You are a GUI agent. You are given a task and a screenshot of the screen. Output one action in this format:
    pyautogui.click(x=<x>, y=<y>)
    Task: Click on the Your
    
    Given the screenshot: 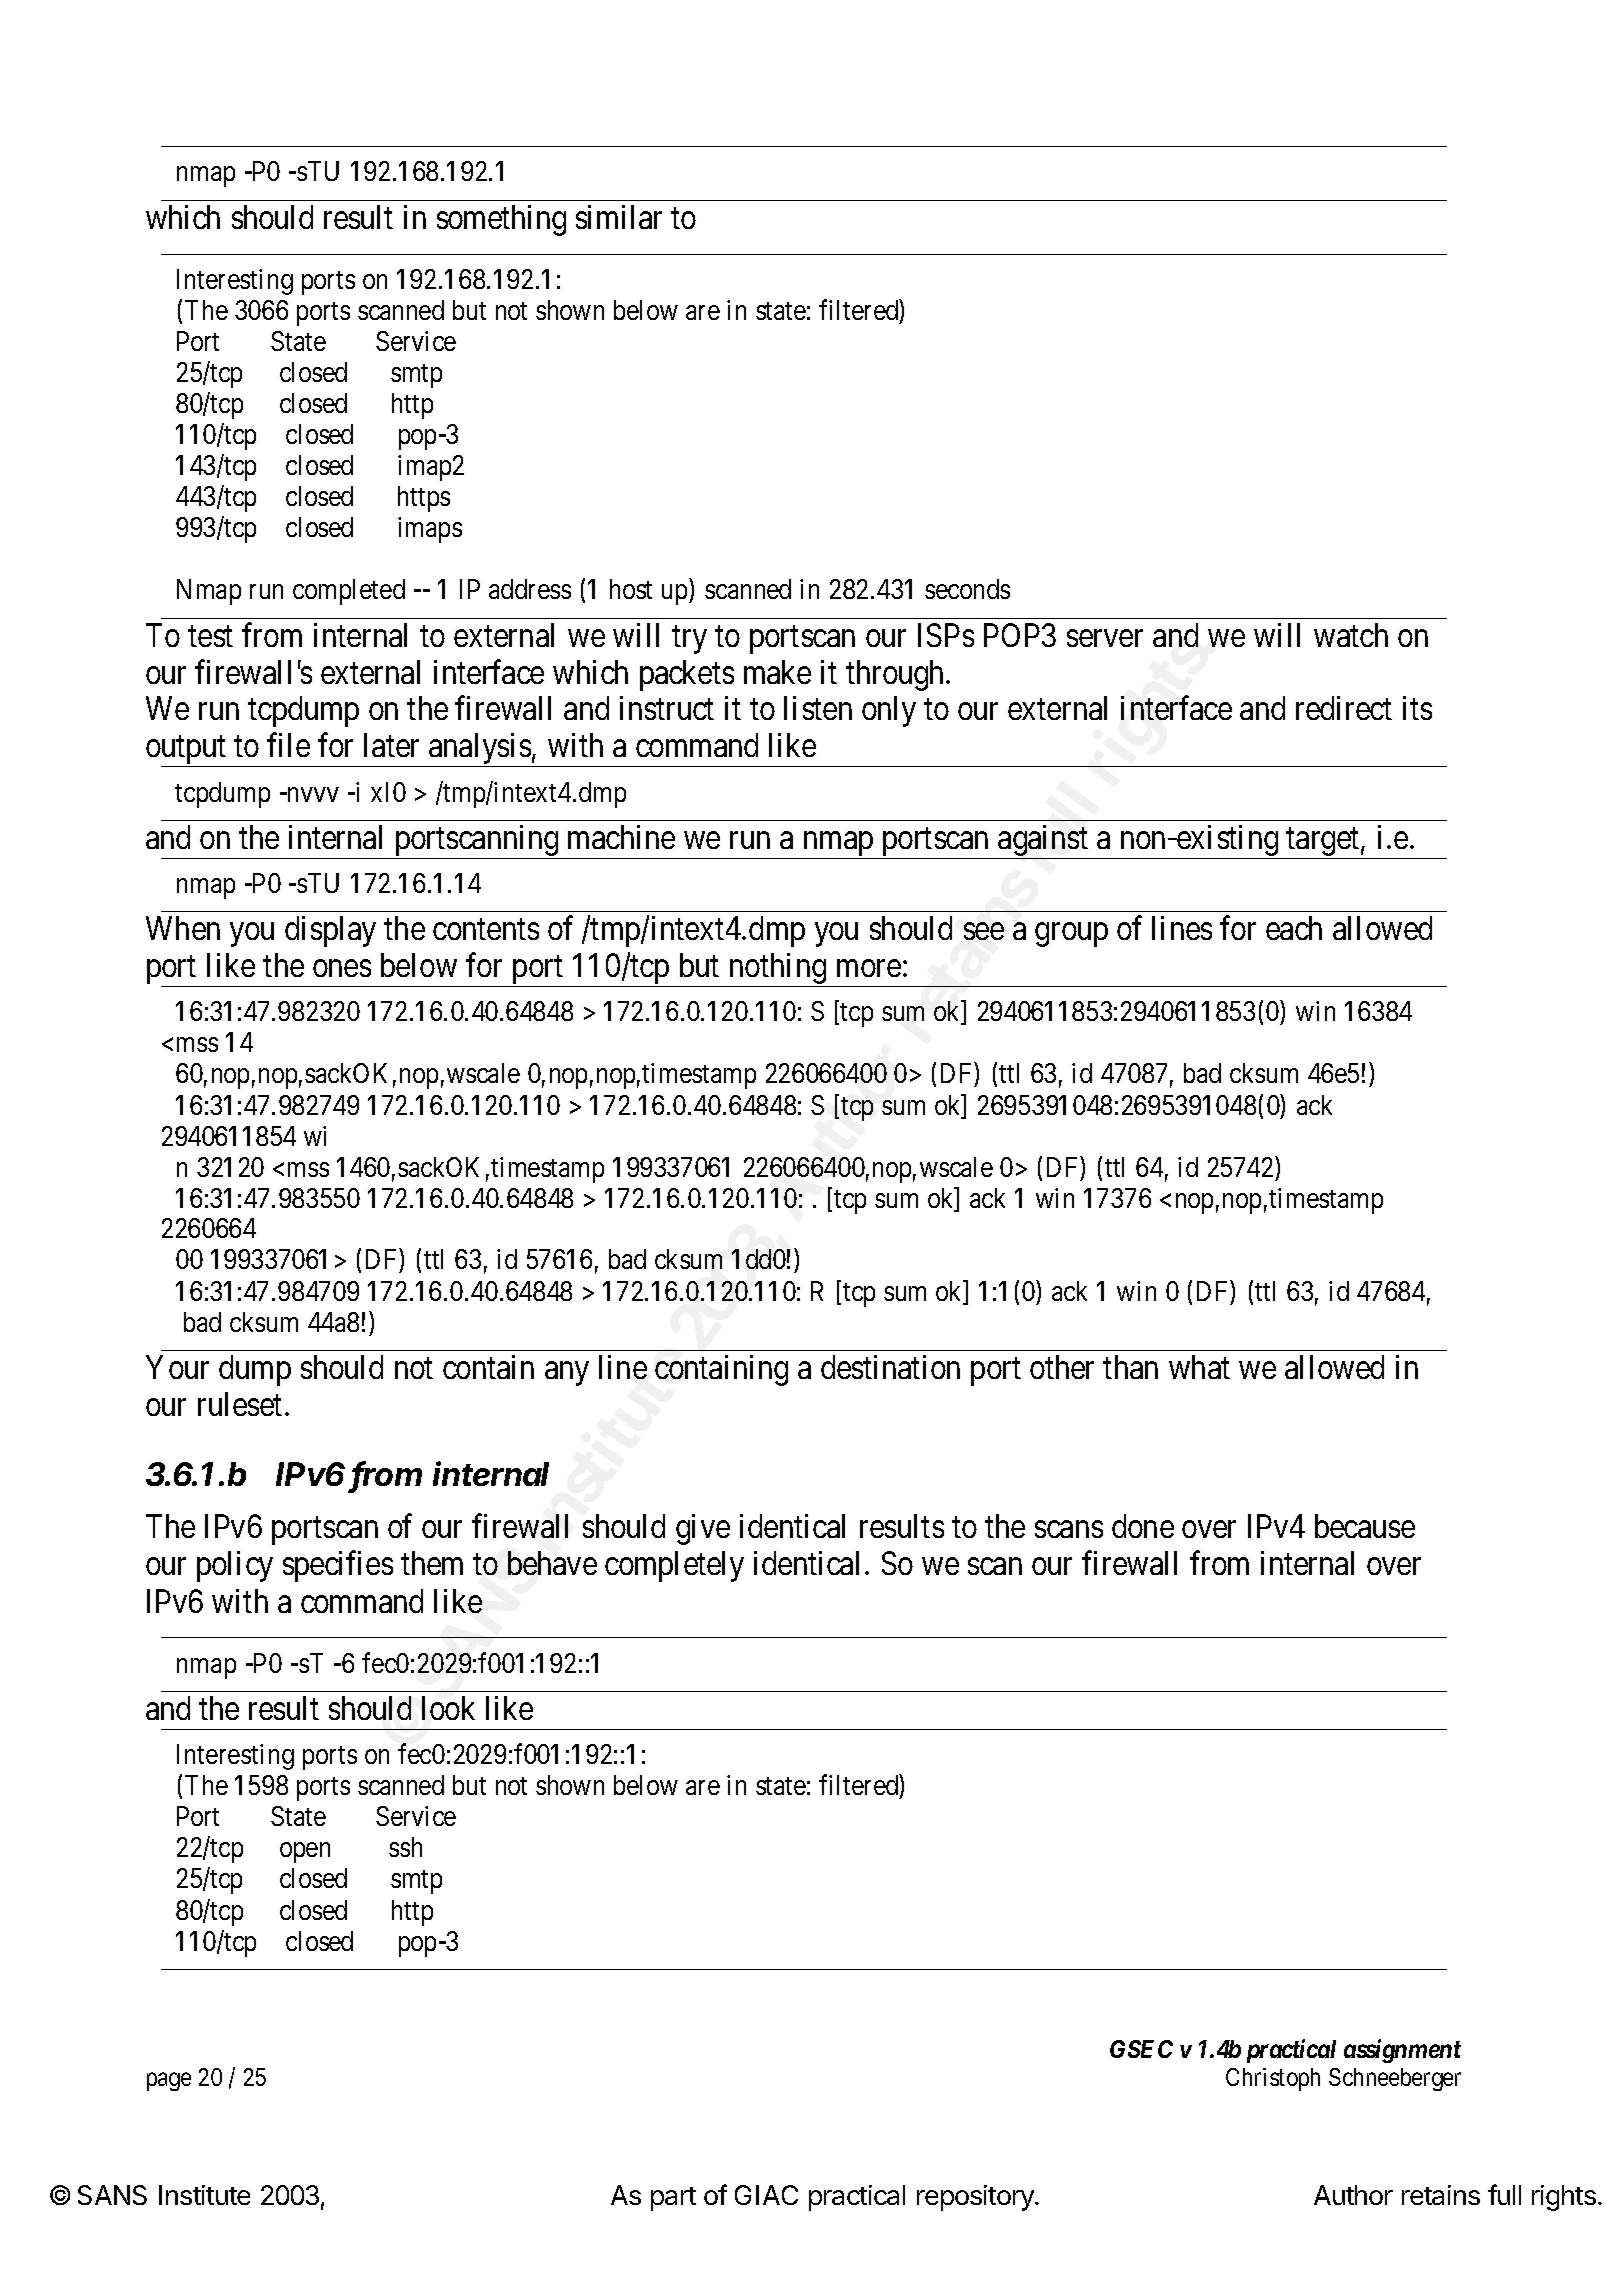 What is the action you would take?
    pyautogui.click(x=177, y=1367)
